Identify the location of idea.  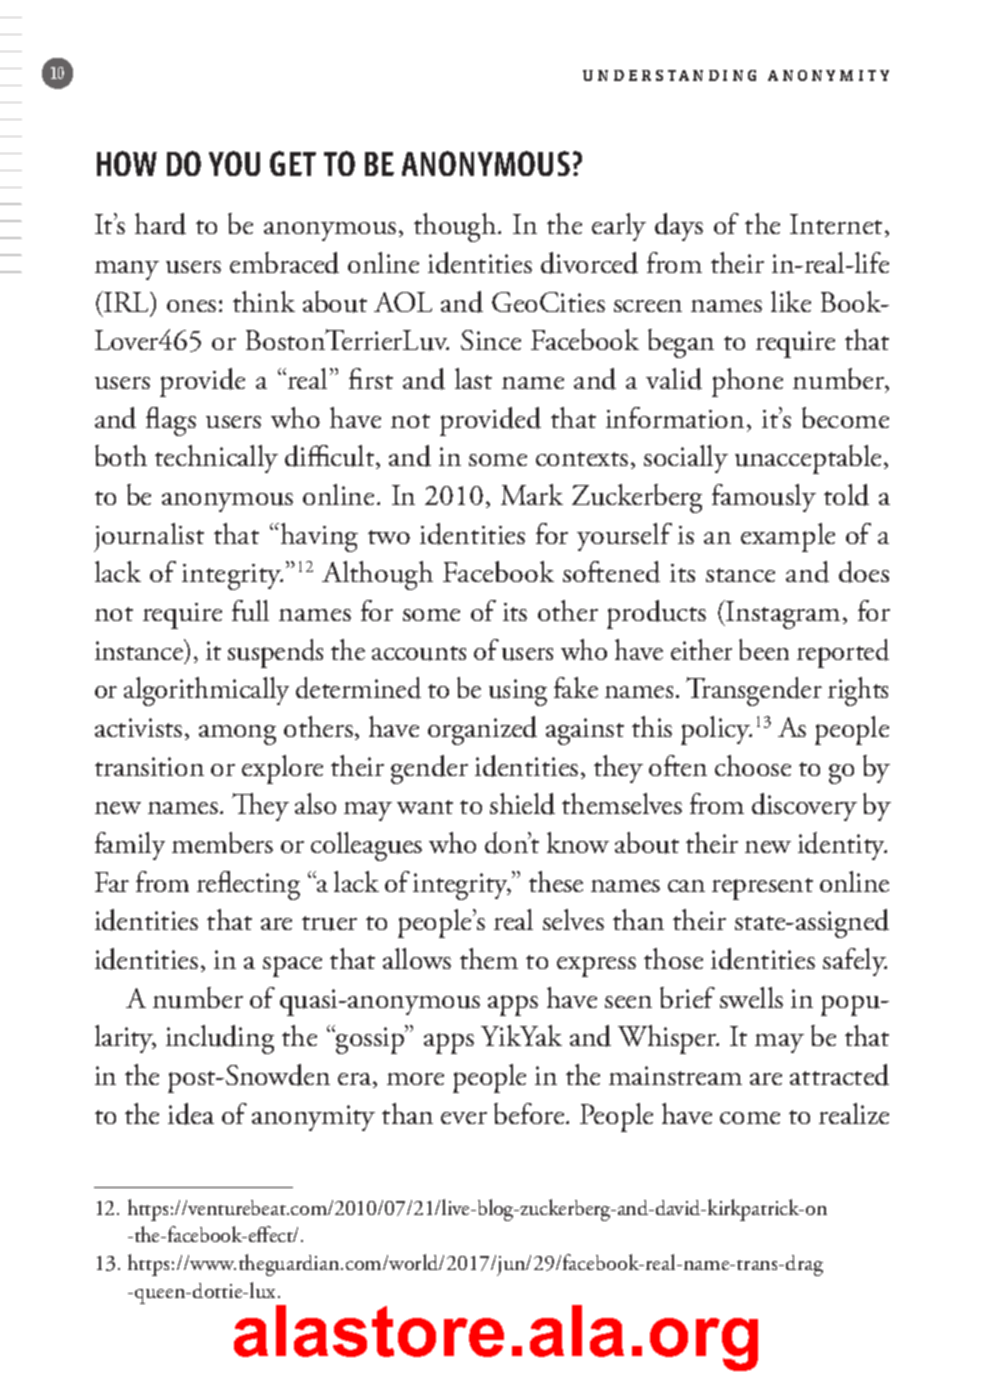
(191, 1114).
